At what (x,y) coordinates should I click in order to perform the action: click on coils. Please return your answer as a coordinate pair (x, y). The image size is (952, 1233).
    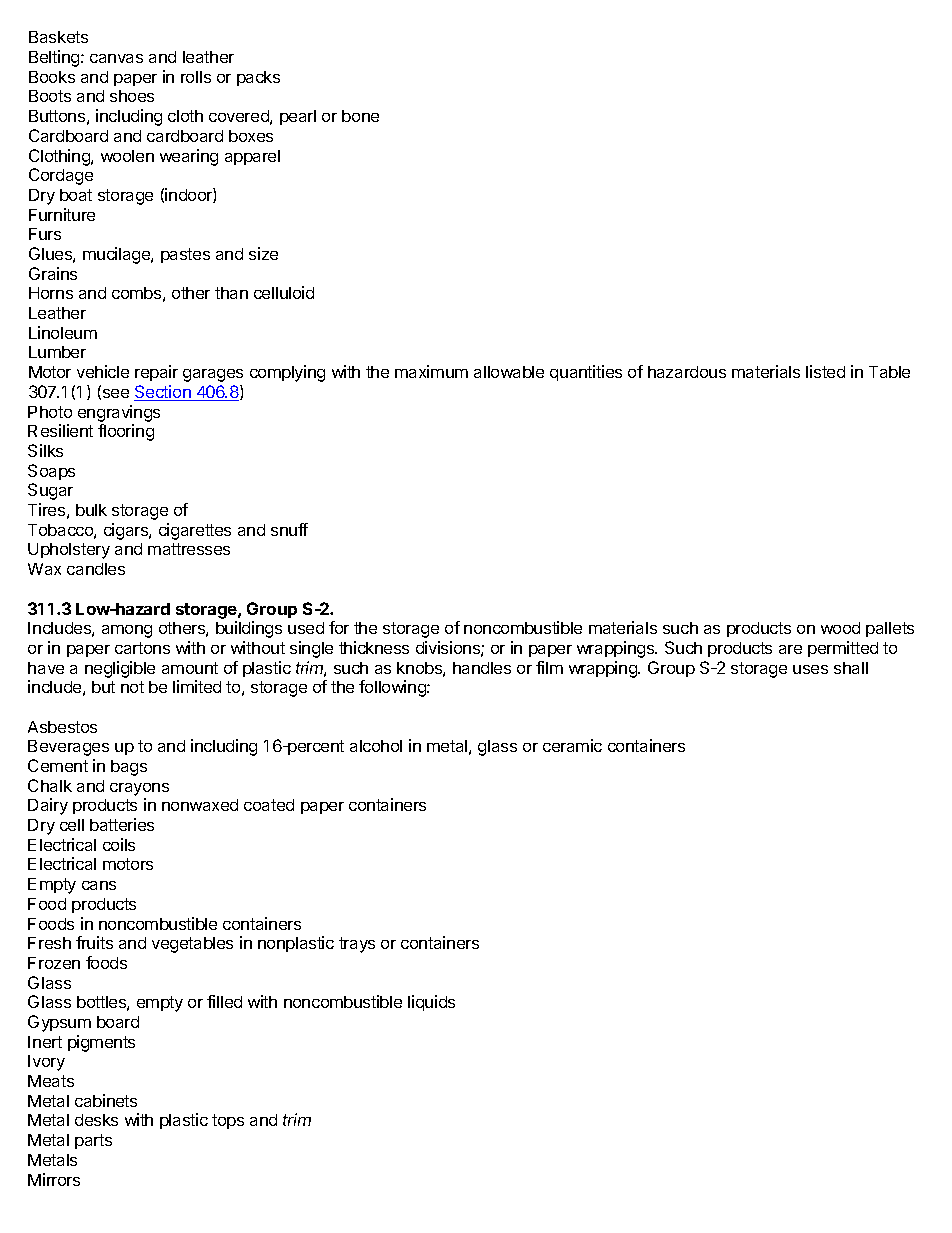
    Looking at the image, I should click on (119, 844).
